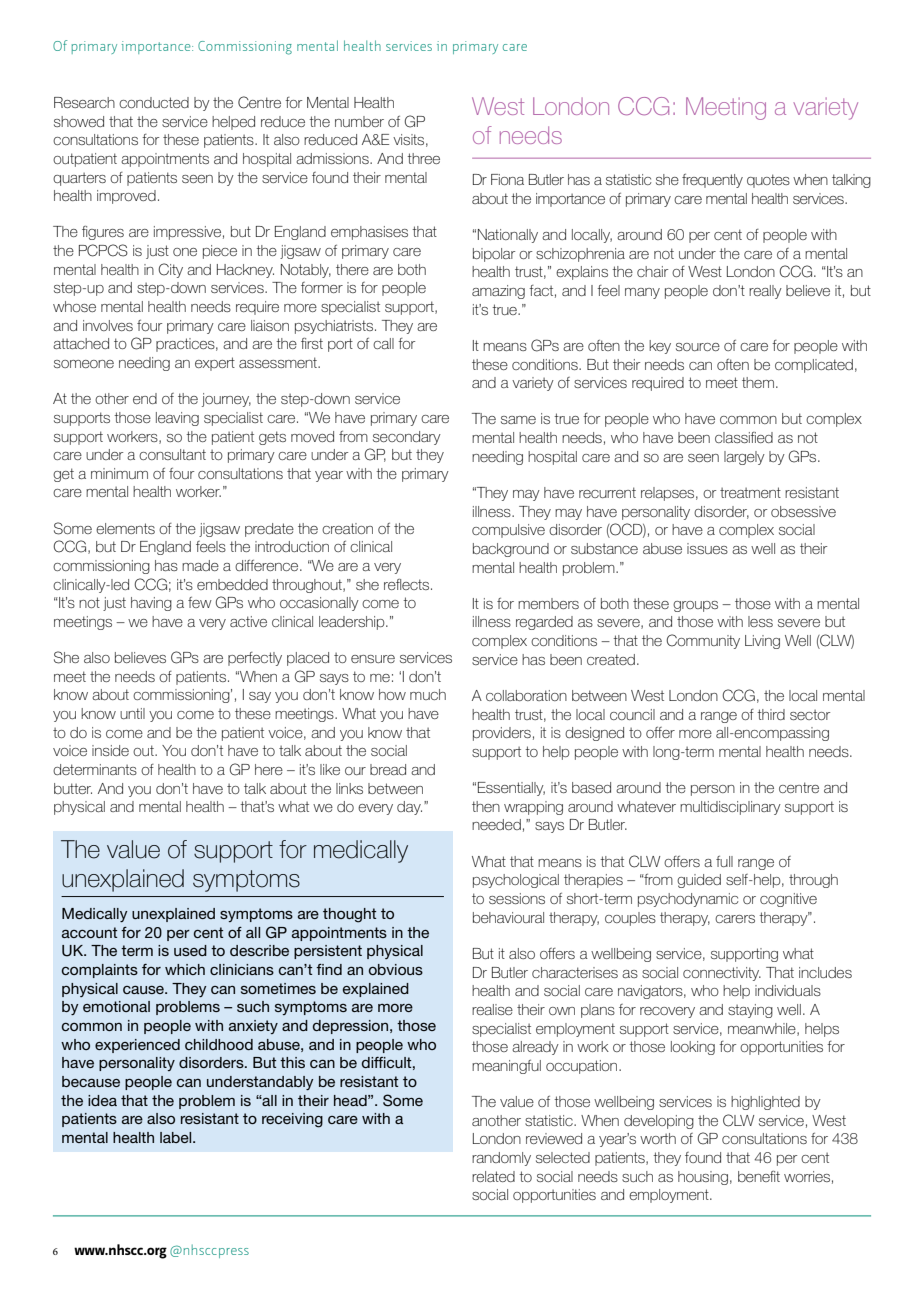 The height and width of the screenshot is (1308, 924). I want to click on obvious, so click(396, 969).
